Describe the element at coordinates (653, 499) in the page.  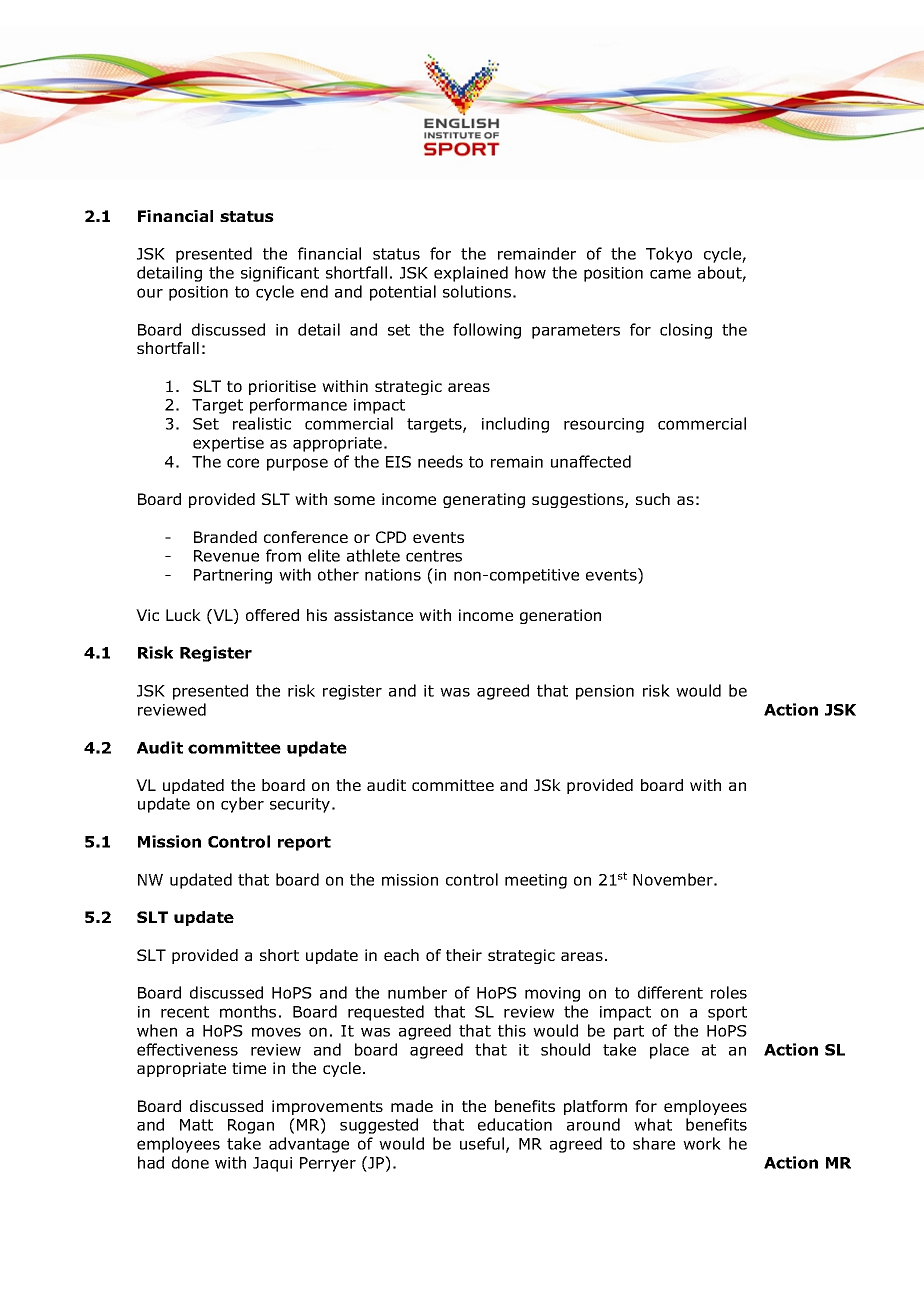
I see `such` at that location.
